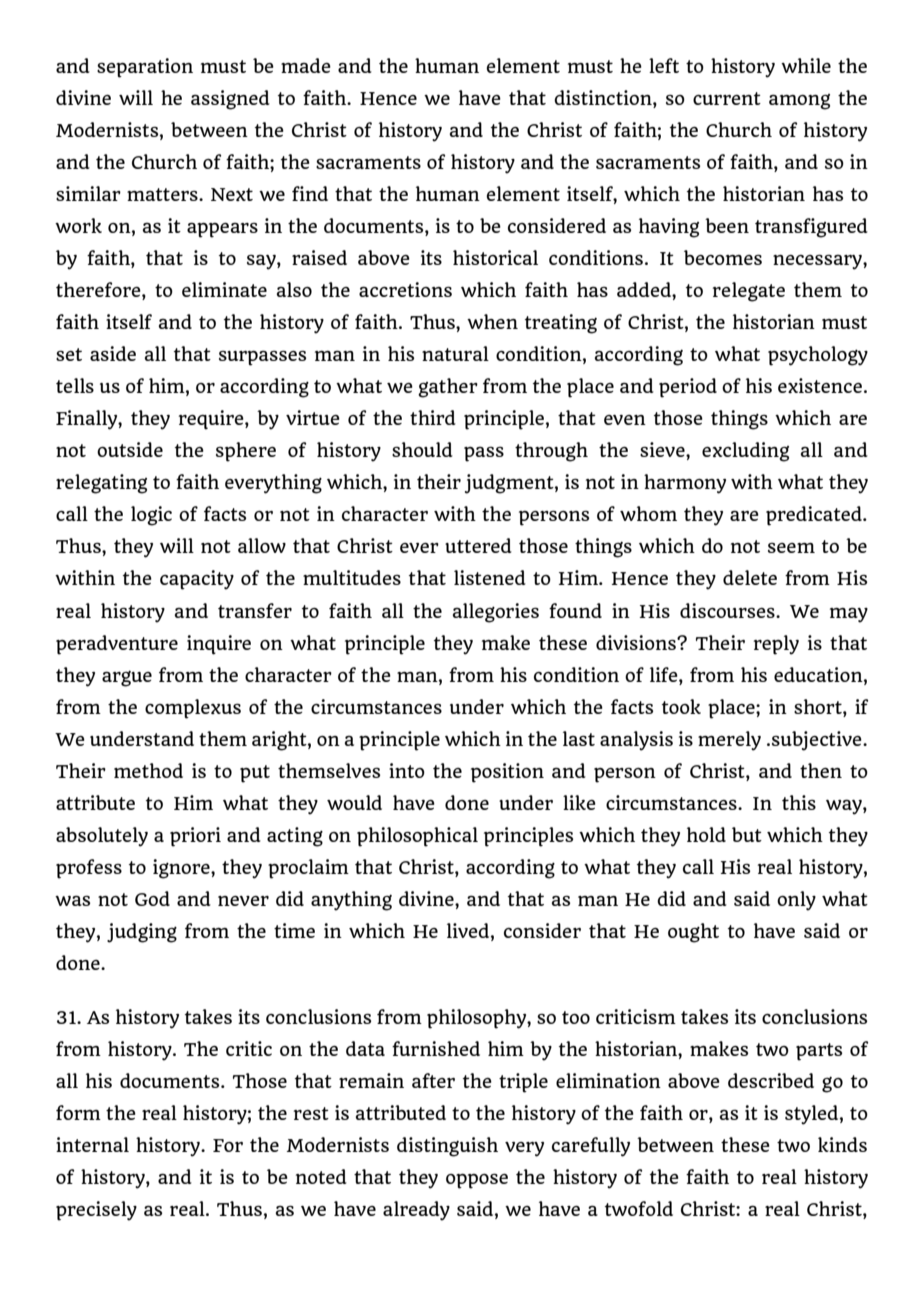 The image size is (924, 1308). What do you see at coordinates (727, 98) in the screenshot?
I see `current` at bounding box center [727, 98].
